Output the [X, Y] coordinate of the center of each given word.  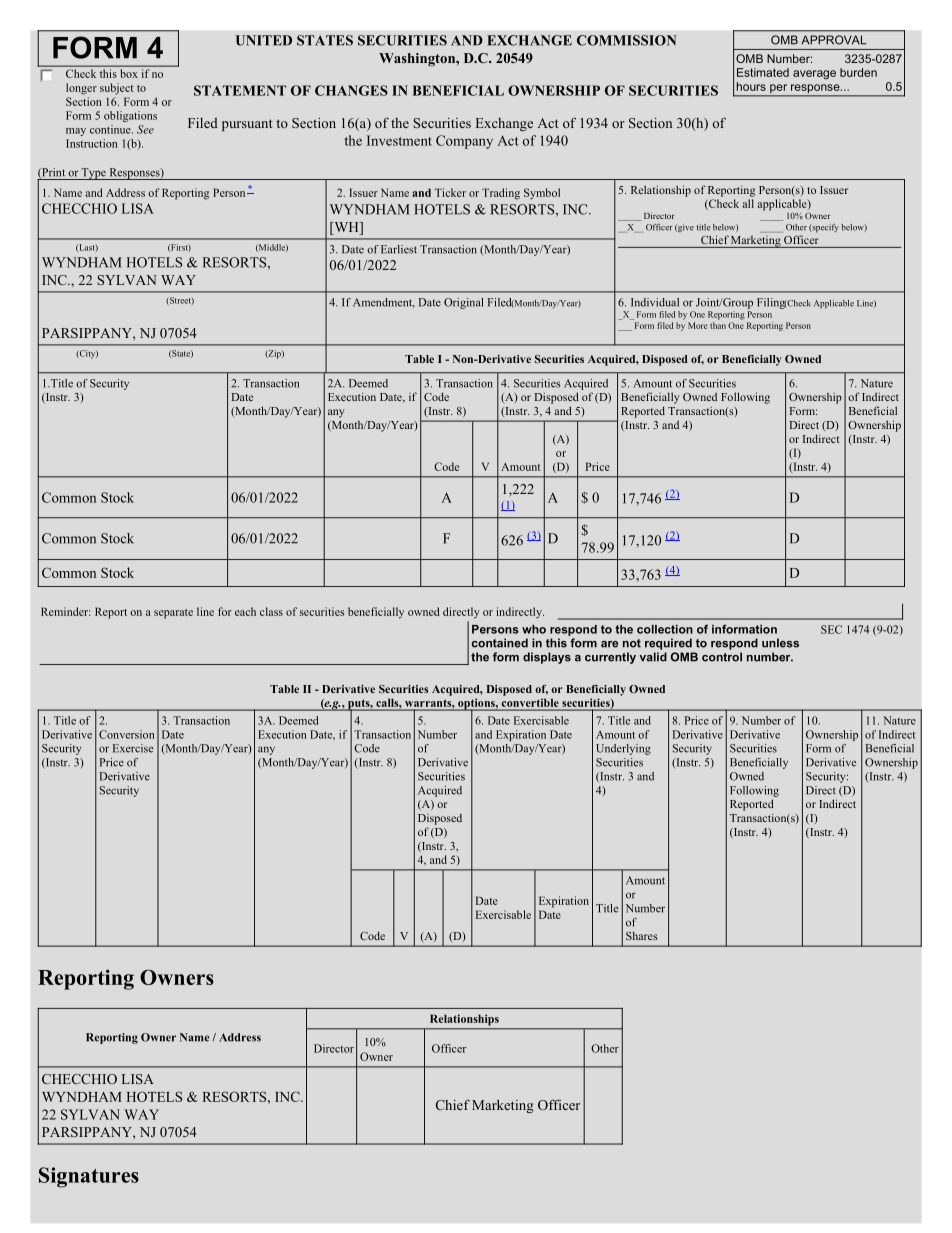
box [129, 73]
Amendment [384, 303]
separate [173, 614]
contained [500, 643]
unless [780, 643]
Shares [641, 936]
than [718, 325]
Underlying [623, 749]
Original [463, 303]
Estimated [763, 72]
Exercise [133, 748]
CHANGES [351, 90]
